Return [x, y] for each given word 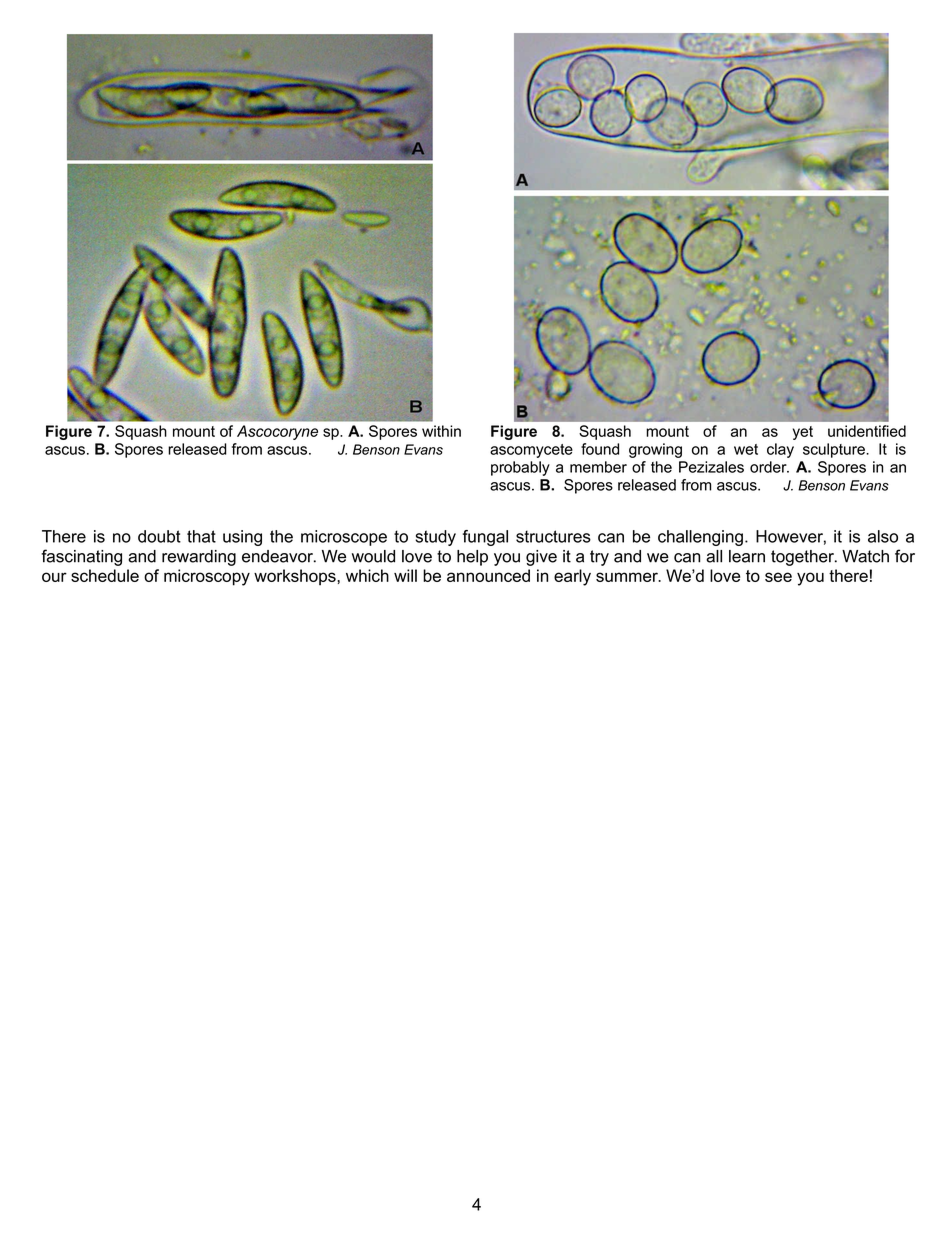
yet [803, 433]
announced [488, 575]
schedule [105, 575]
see [778, 577]
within [441, 431]
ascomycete [531, 451]
